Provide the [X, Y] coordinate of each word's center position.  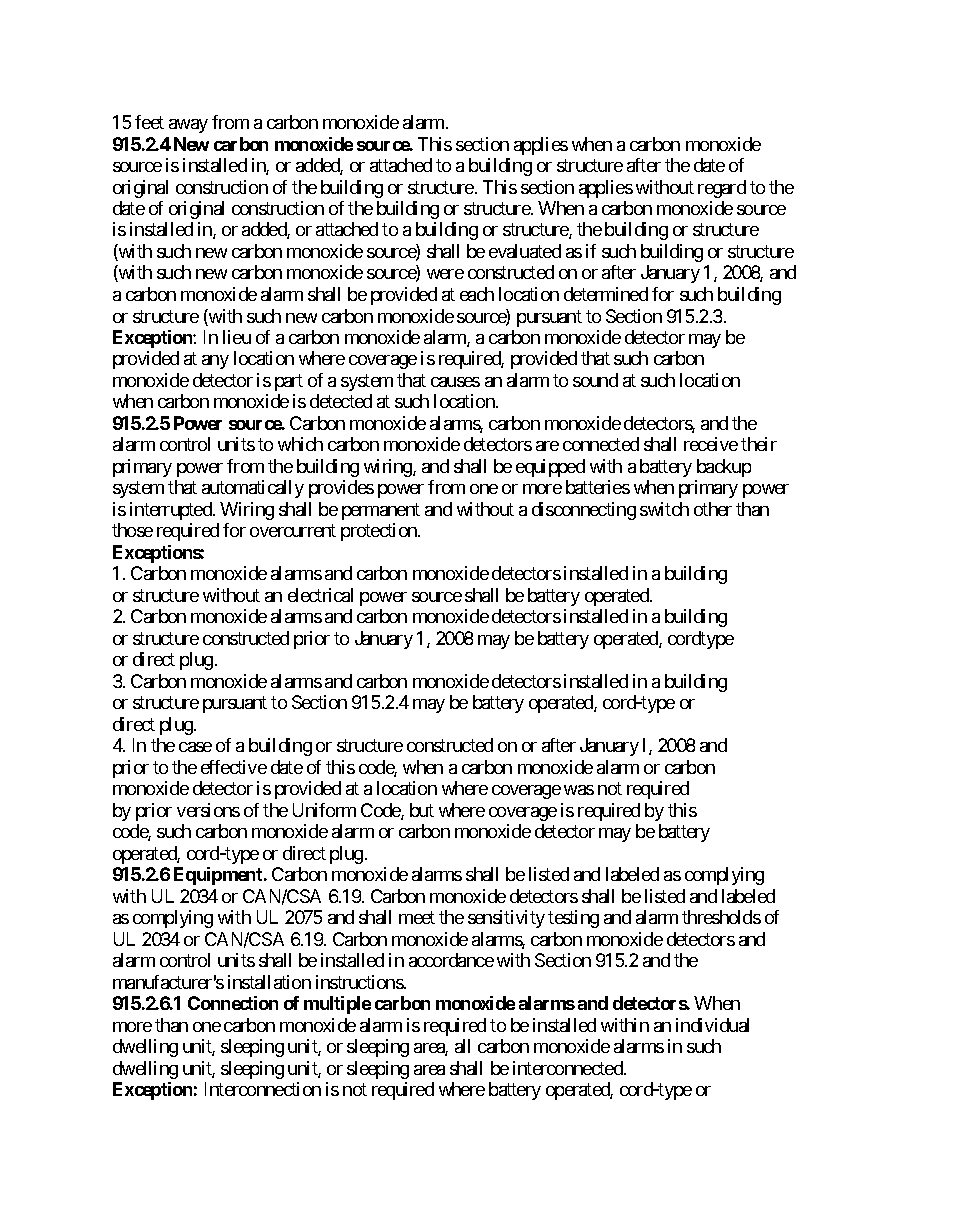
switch [664, 509]
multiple [337, 1005]
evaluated [525, 251]
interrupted [172, 511]
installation [269, 982]
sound [595, 380]
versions [208, 810]
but [422, 810]
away [188, 126]
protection [380, 532]
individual [712, 1025]
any [215, 362]
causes [455, 382]
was [579, 790]
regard [722, 189]
